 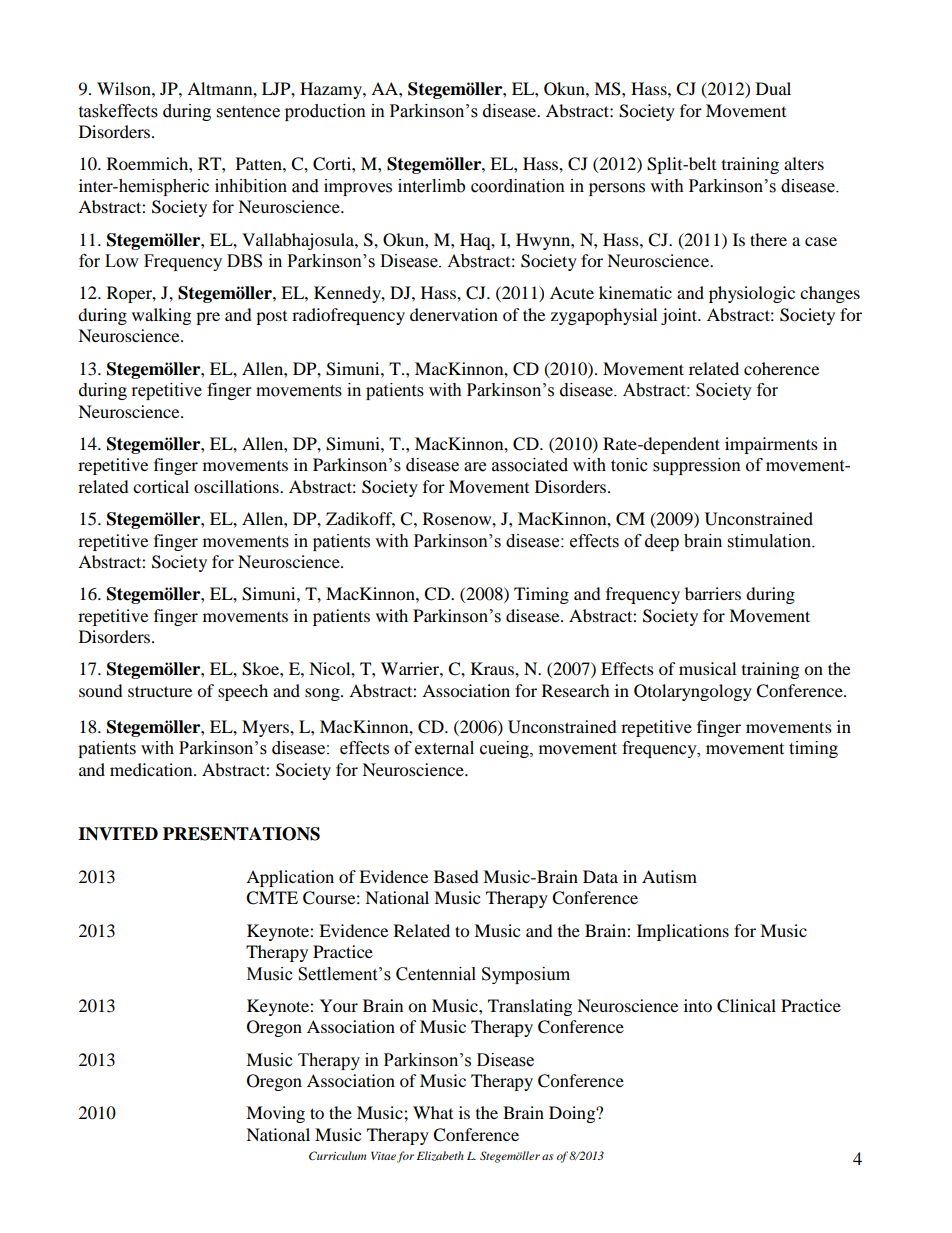 What do you see at coordinates (771, 541) in the screenshot?
I see `stimulation` at bounding box center [771, 541].
